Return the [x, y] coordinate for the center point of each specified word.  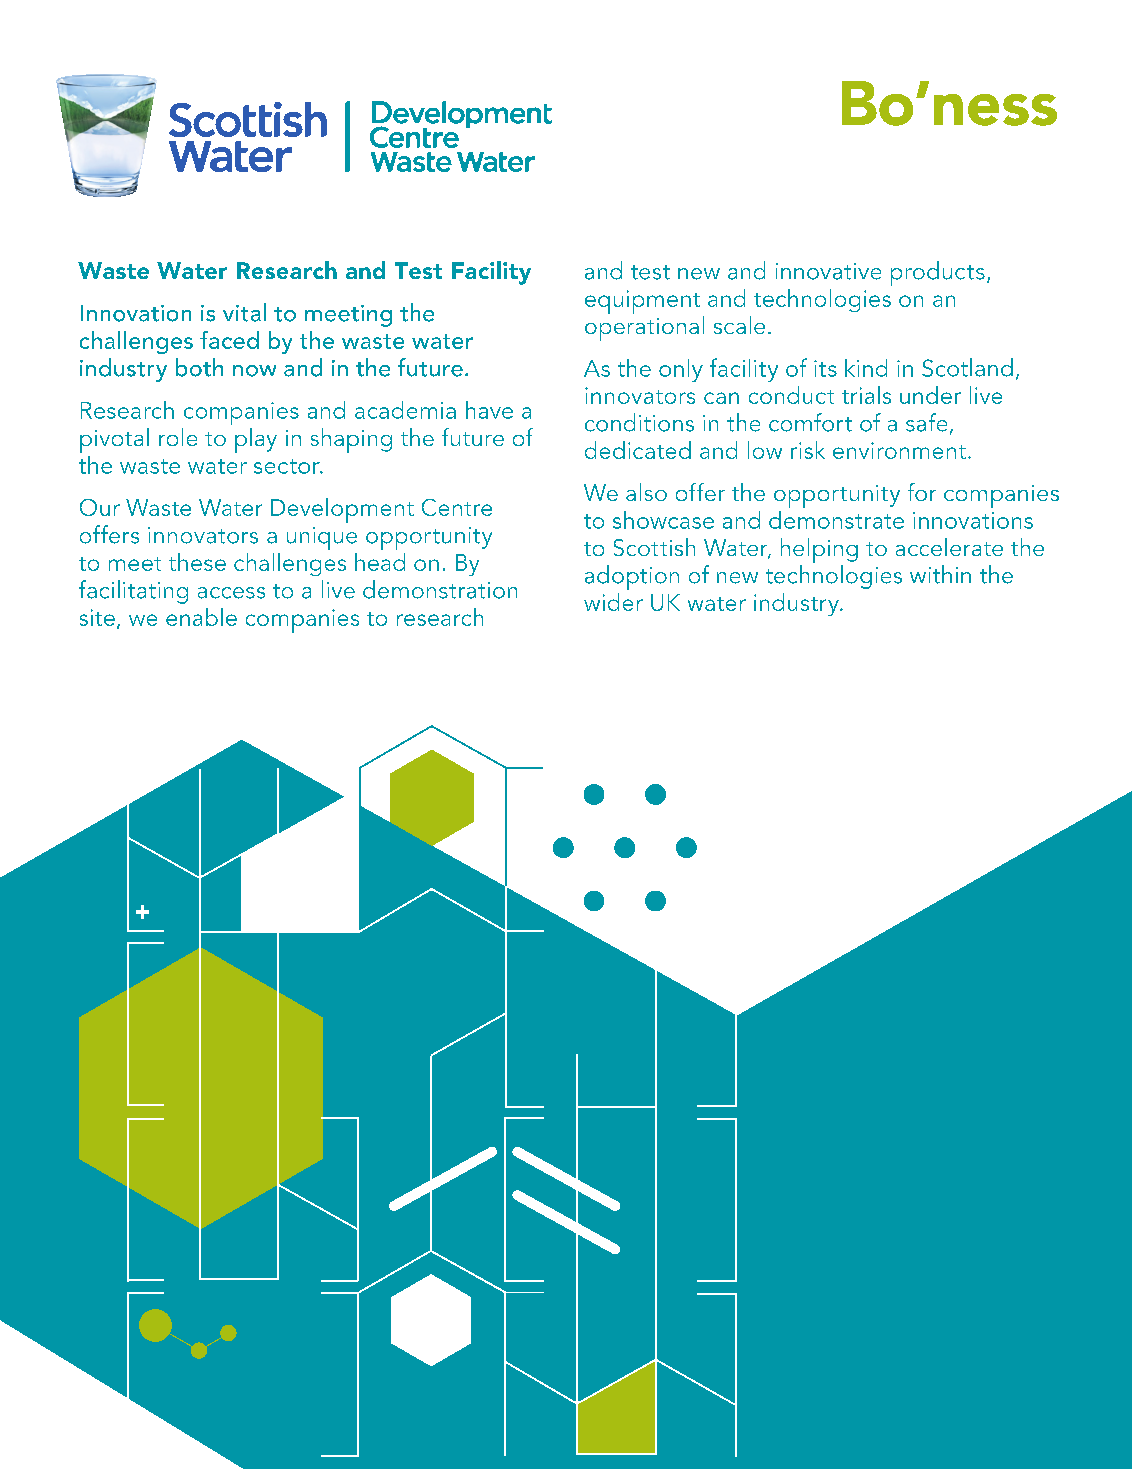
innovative [828, 271]
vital [244, 312]
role [178, 437]
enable [201, 617]
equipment [642, 302]
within [940, 574]
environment [899, 450]
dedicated [638, 450]
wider [613, 602]
